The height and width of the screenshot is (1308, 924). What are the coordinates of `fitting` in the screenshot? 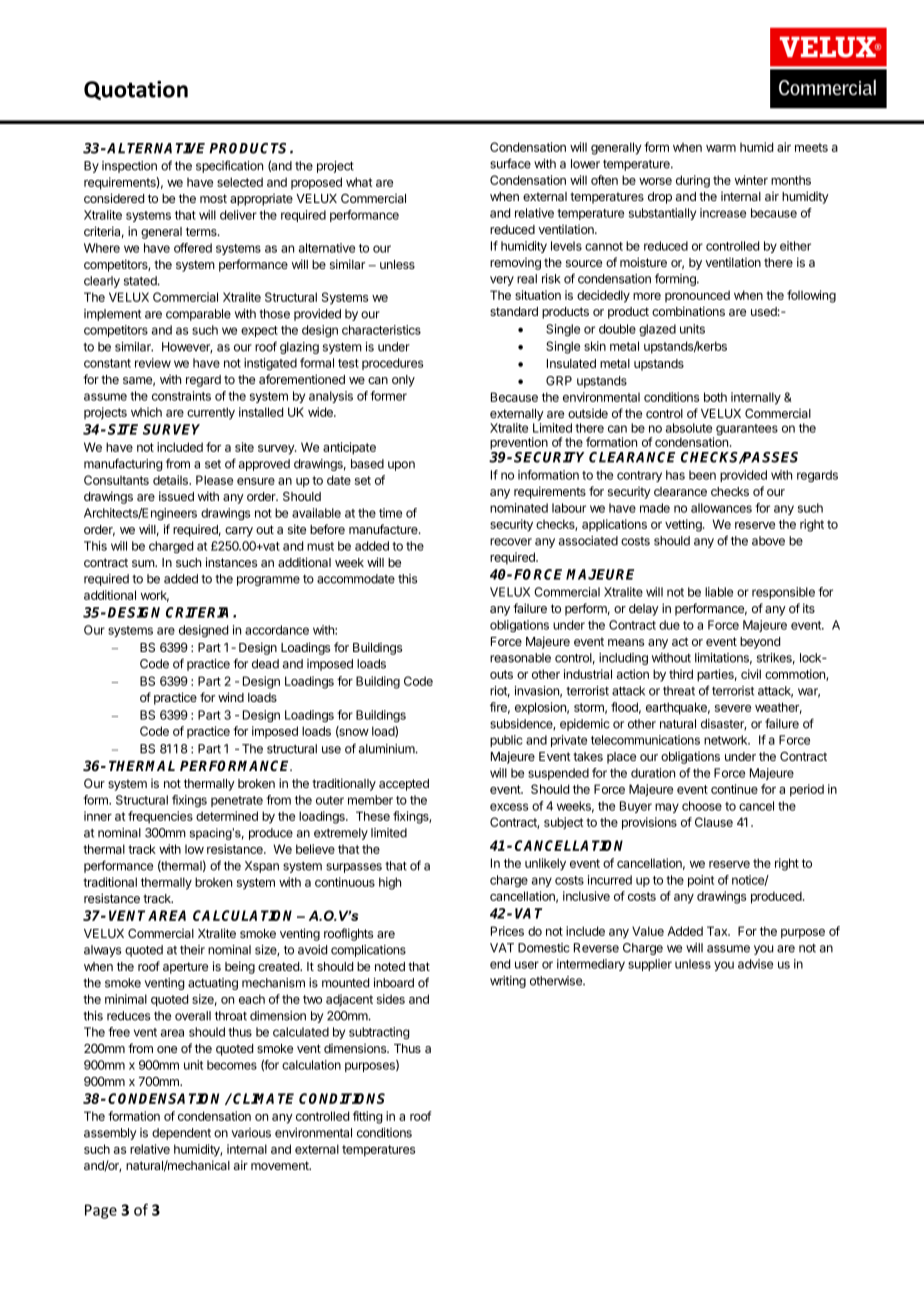 It's located at (368, 1117).
